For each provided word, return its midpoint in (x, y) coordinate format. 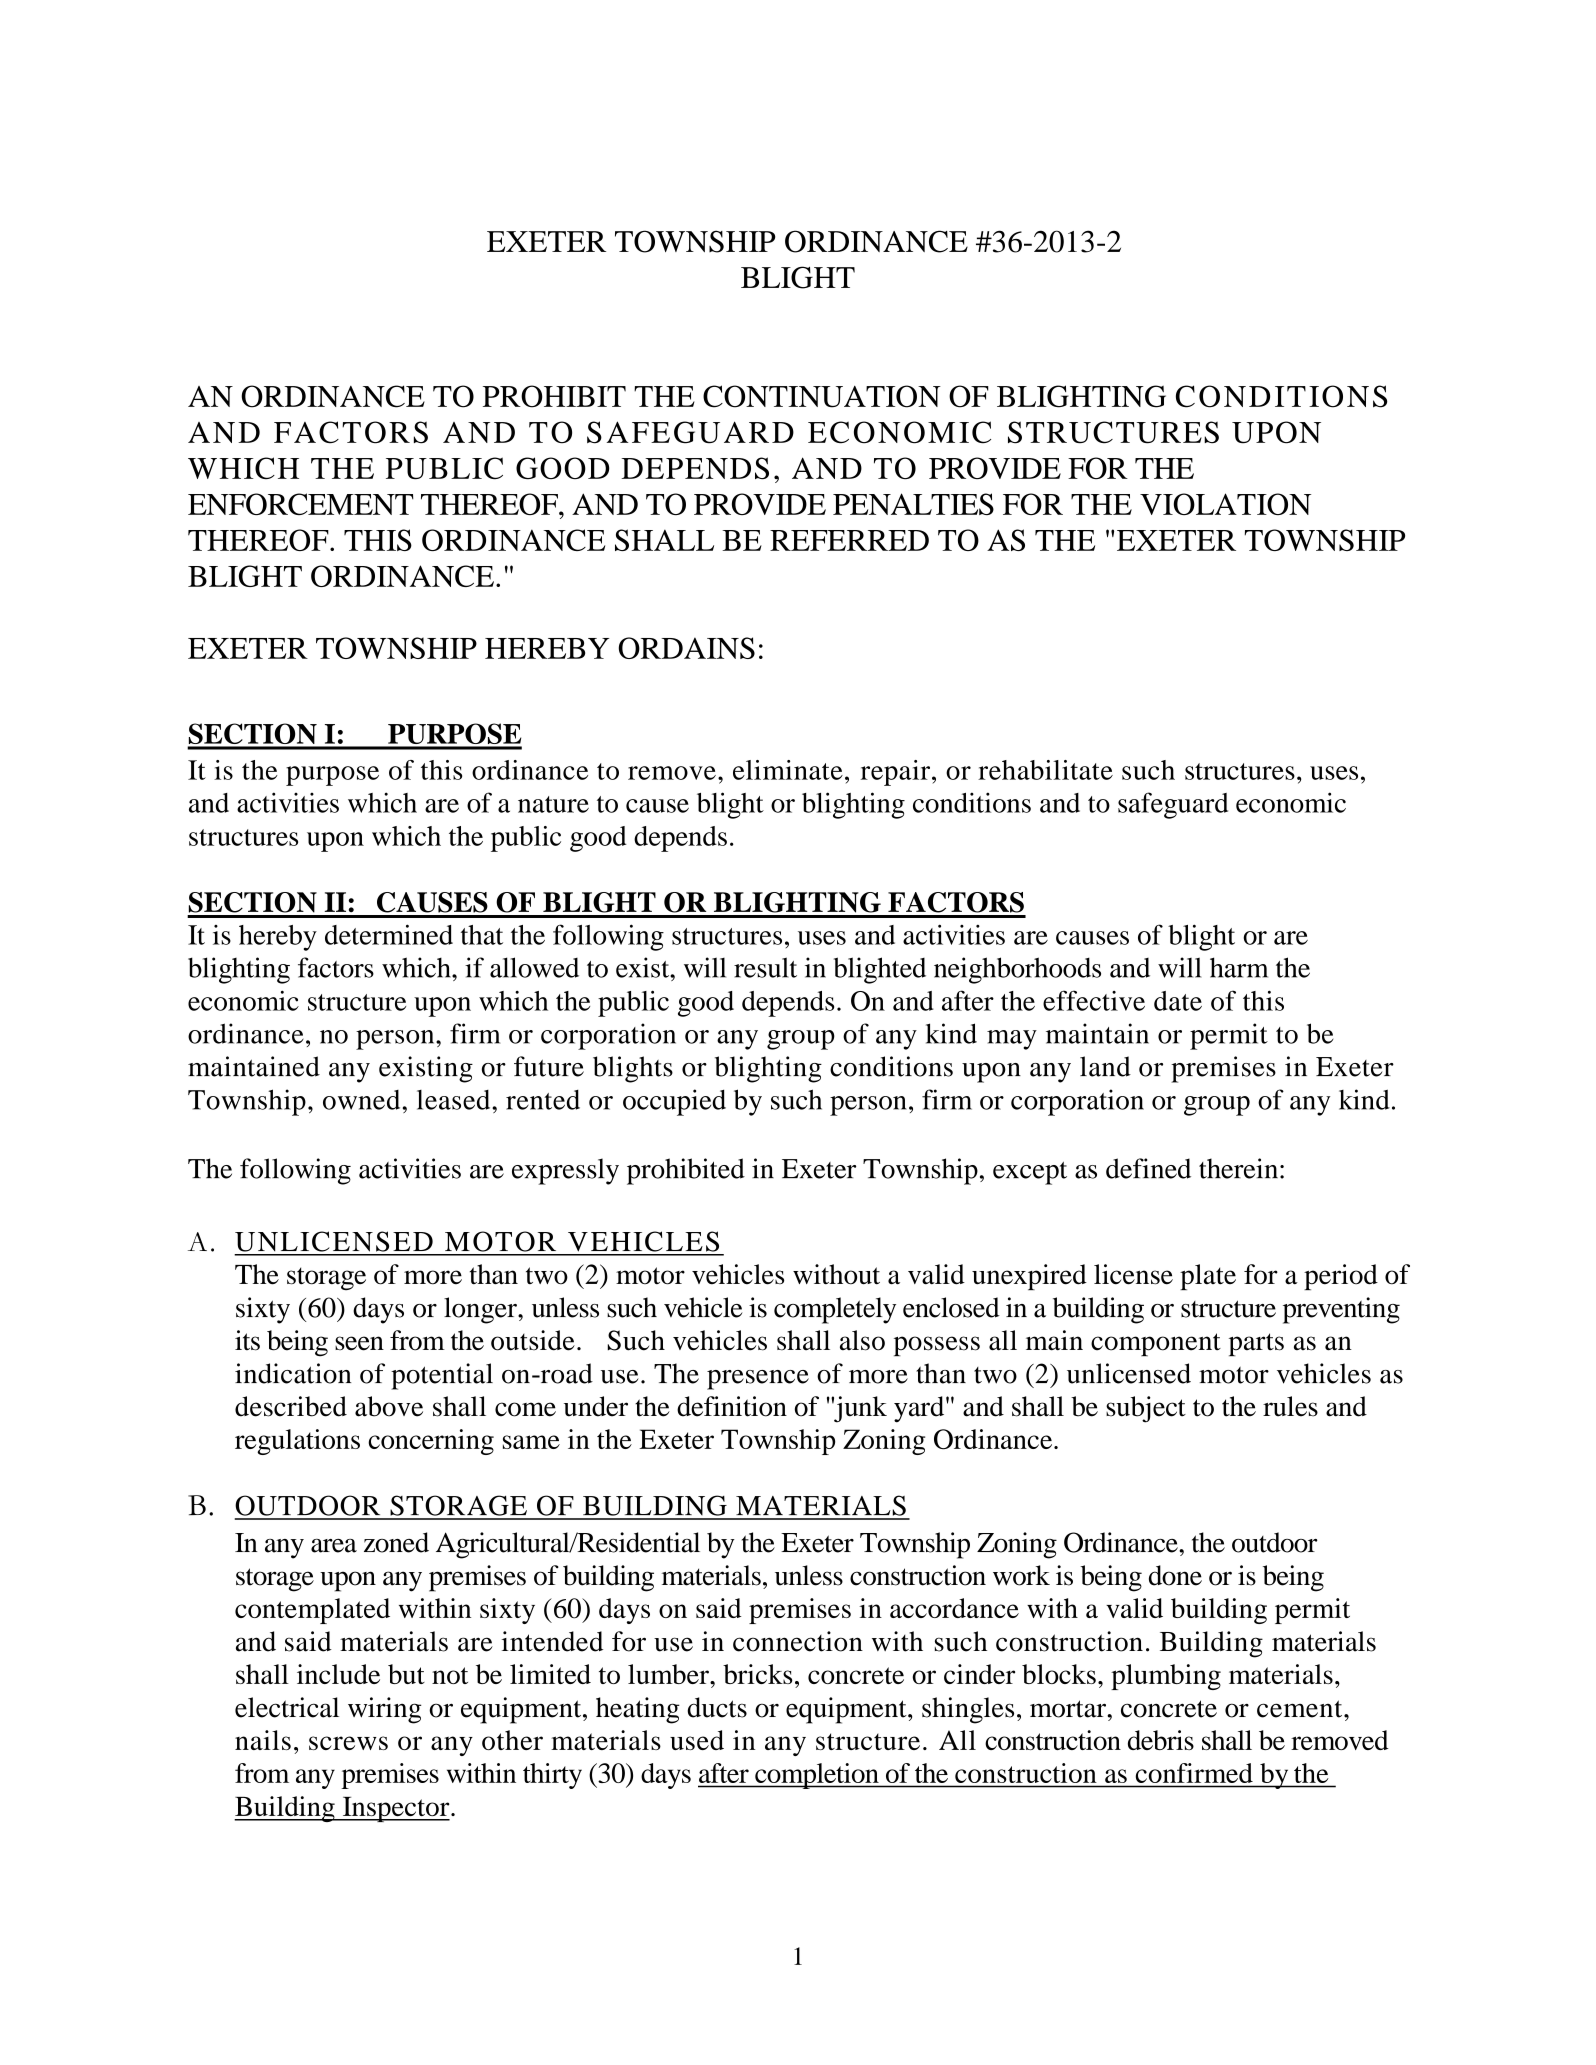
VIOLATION (1225, 504)
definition (732, 1406)
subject (1146, 1409)
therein (1240, 1168)
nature (553, 804)
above (389, 1406)
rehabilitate (1045, 770)
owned (361, 1100)
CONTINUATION (822, 396)
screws (348, 1743)
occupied (674, 1102)
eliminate (788, 770)
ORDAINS (687, 648)
